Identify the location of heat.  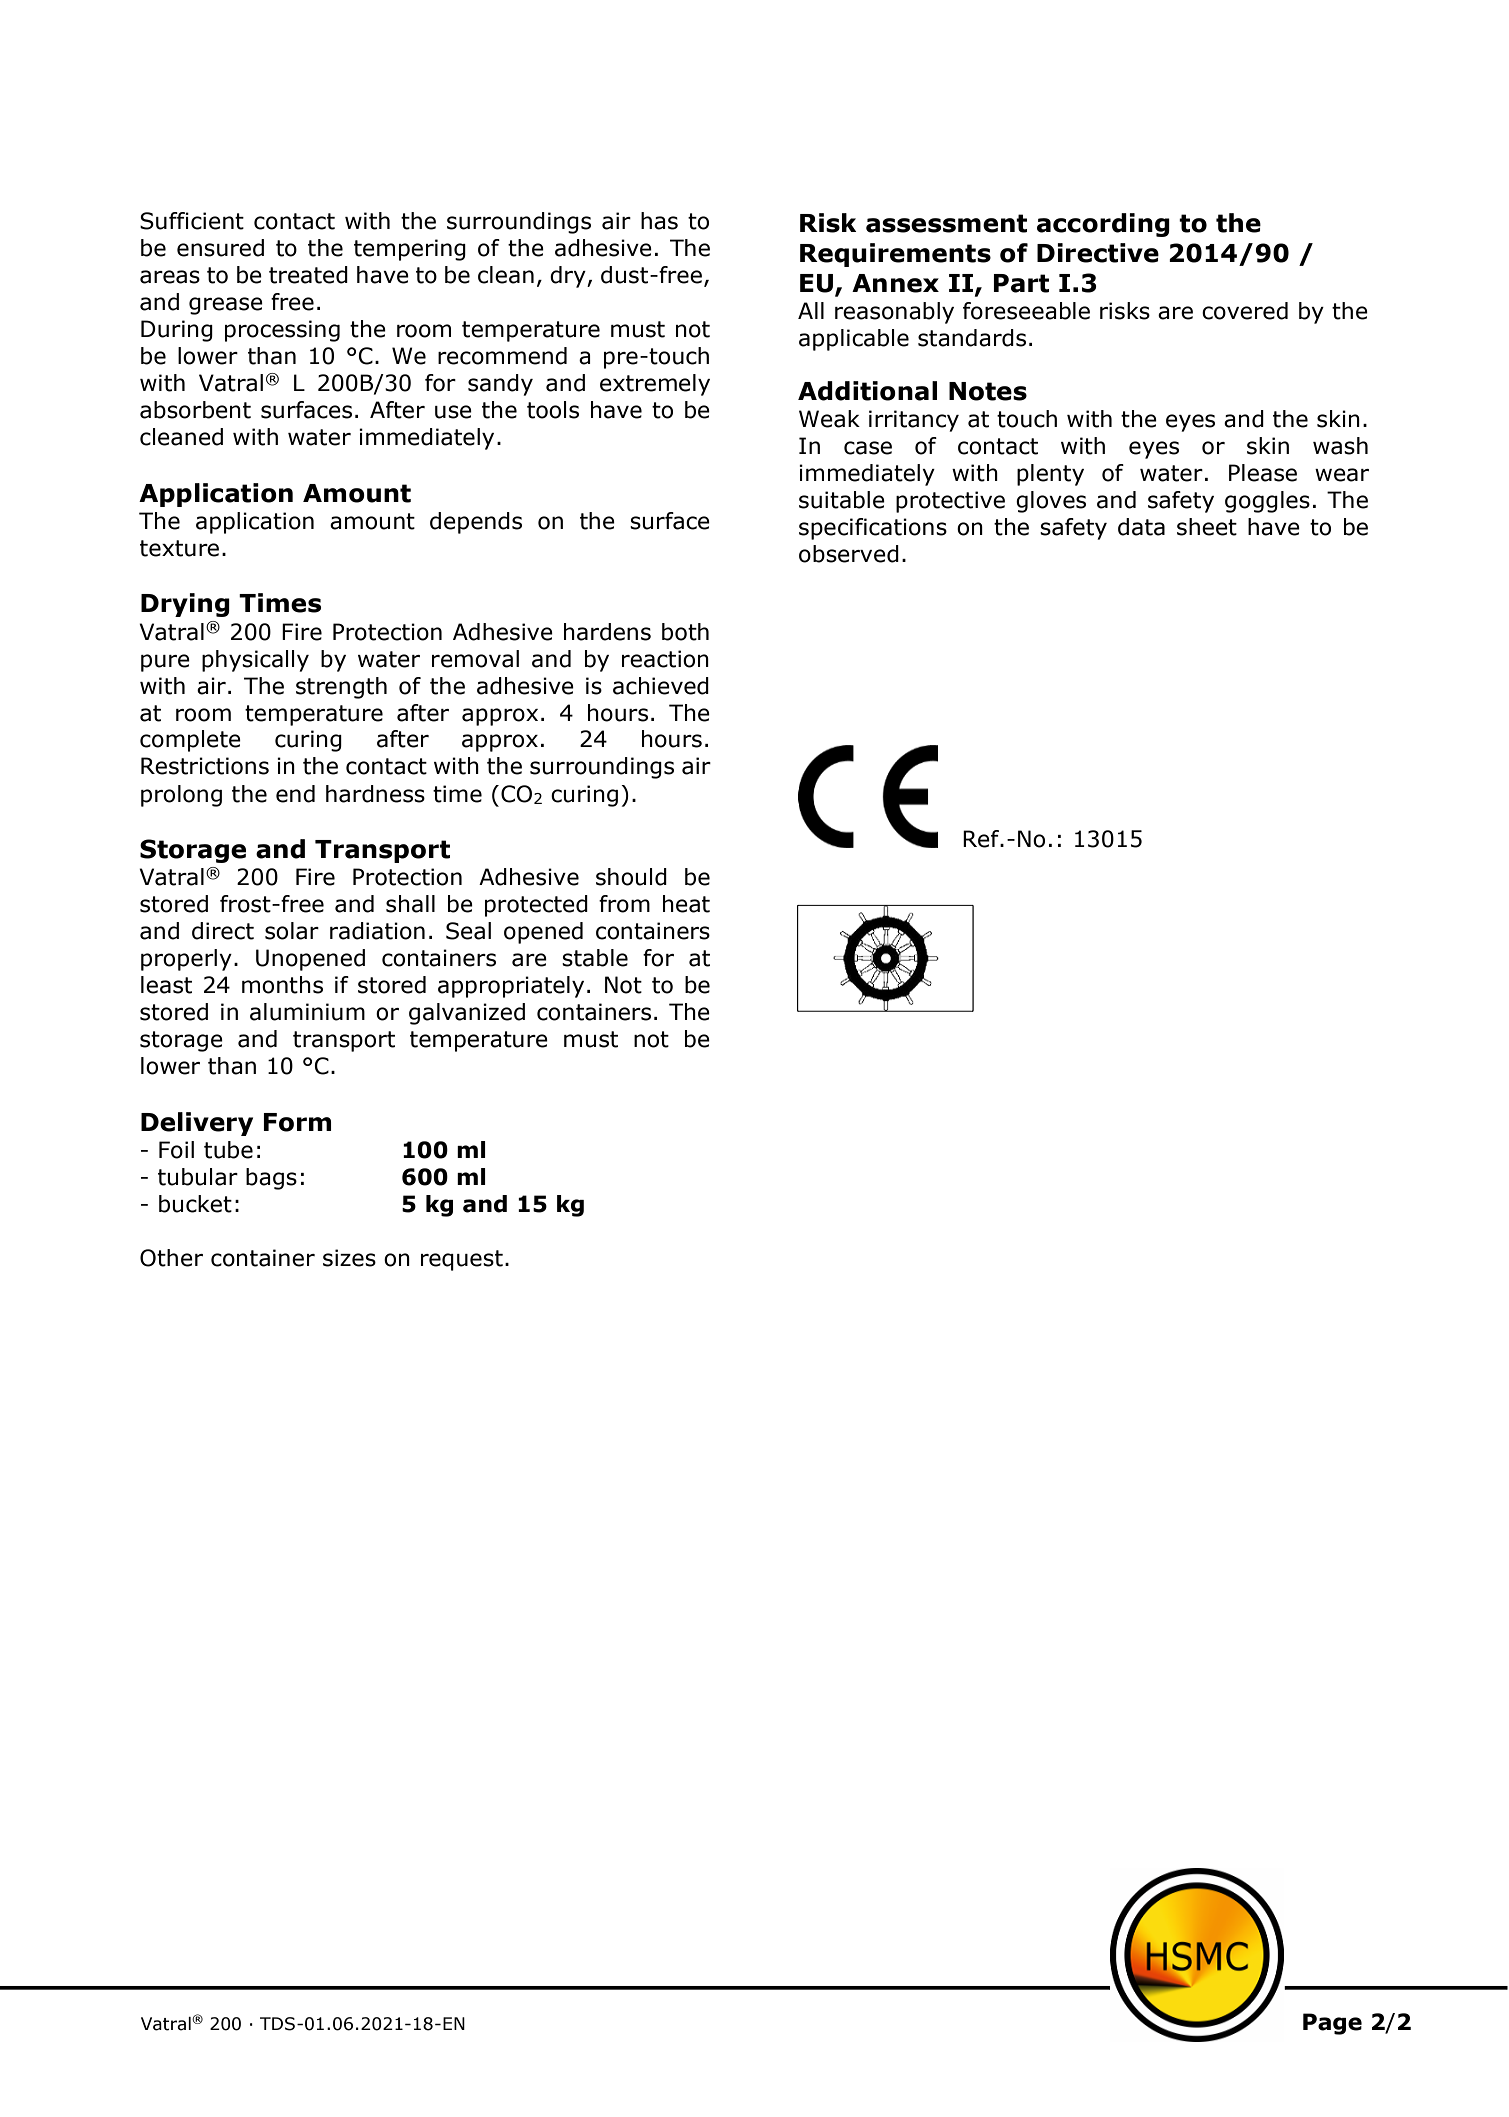
(686, 904).
